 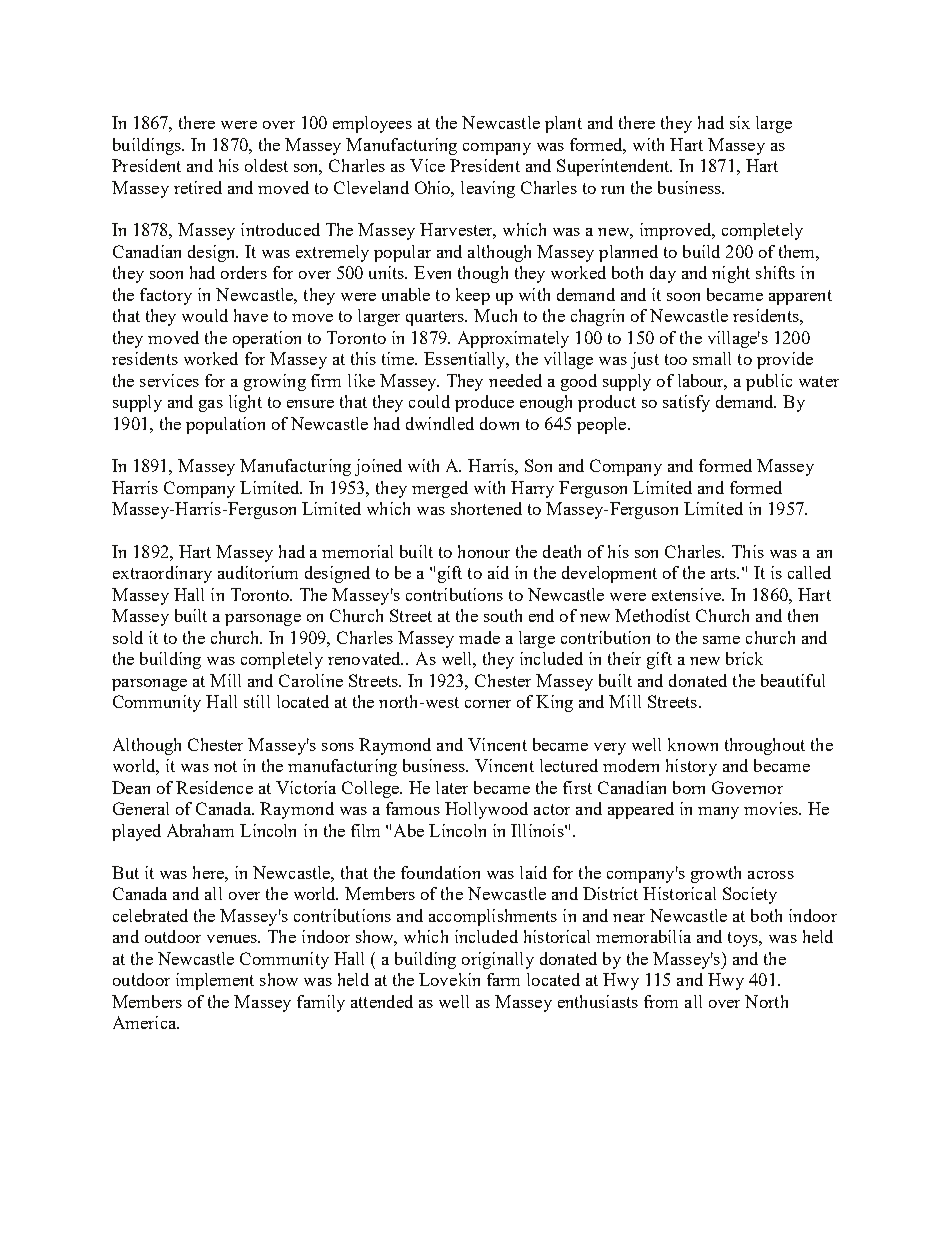 What do you see at coordinates (258, 572) in the image?
I see `auditorium` at bounding box center [258, 572].
